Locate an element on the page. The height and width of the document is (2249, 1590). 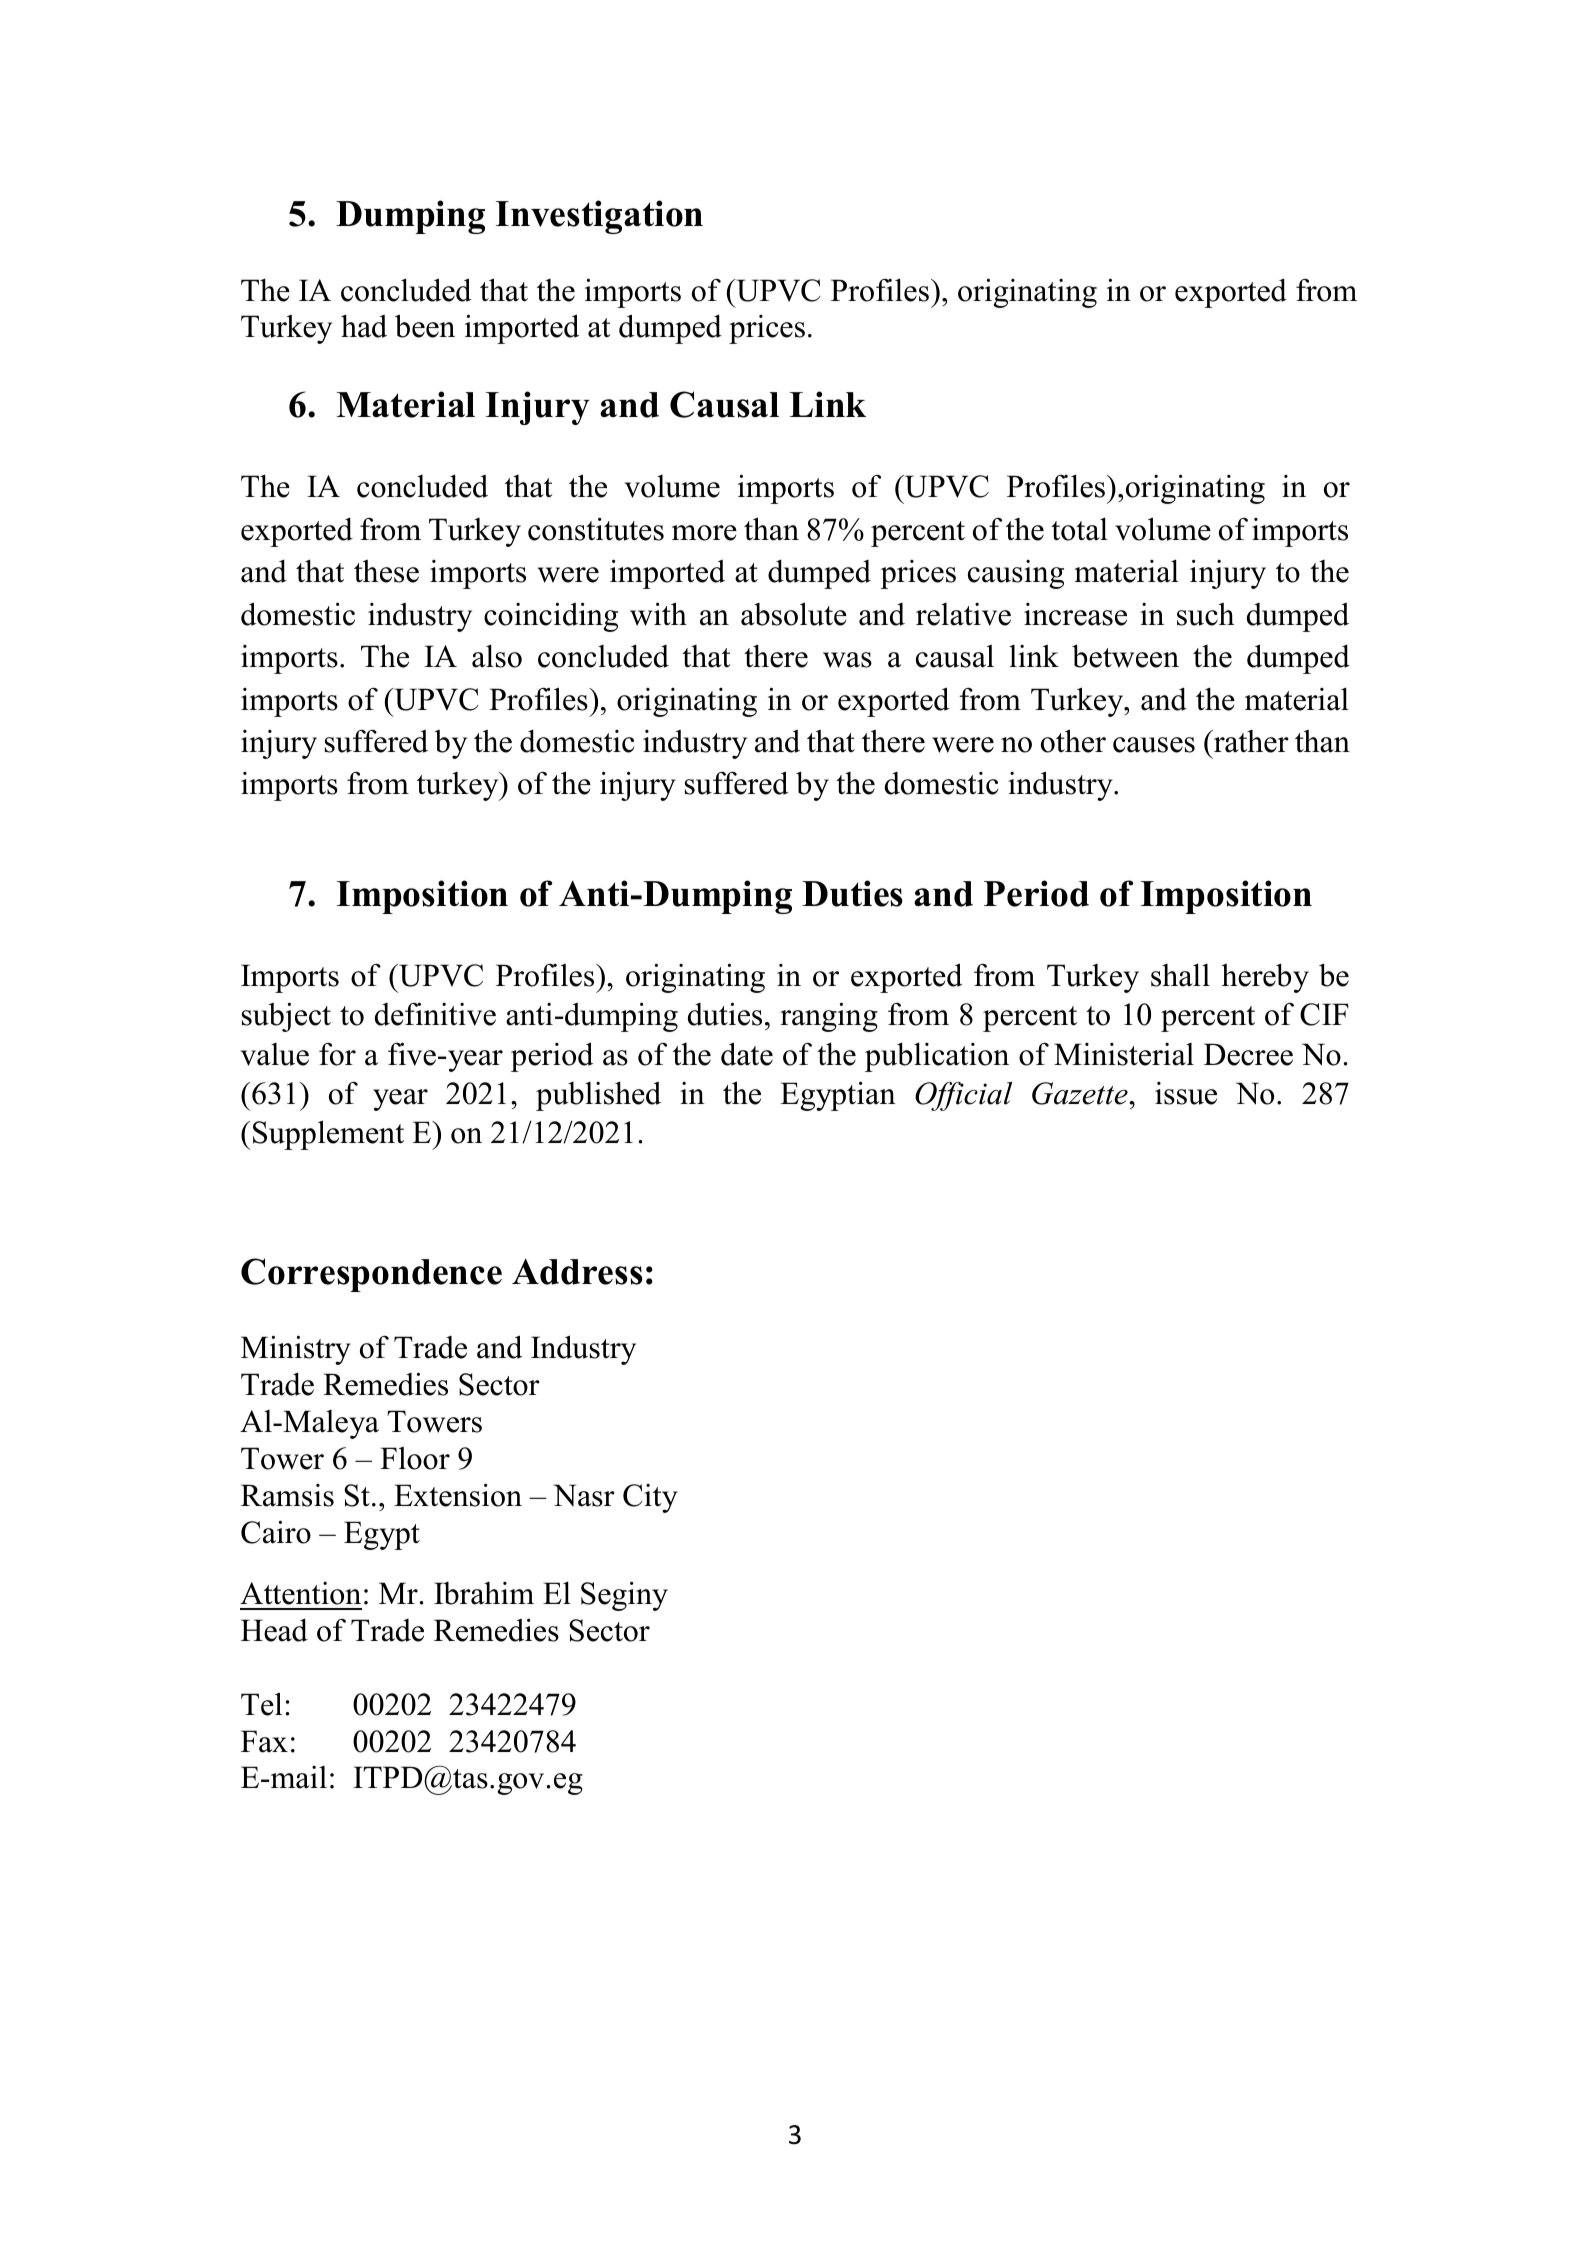
total is located at coordinates (1079, 529).
